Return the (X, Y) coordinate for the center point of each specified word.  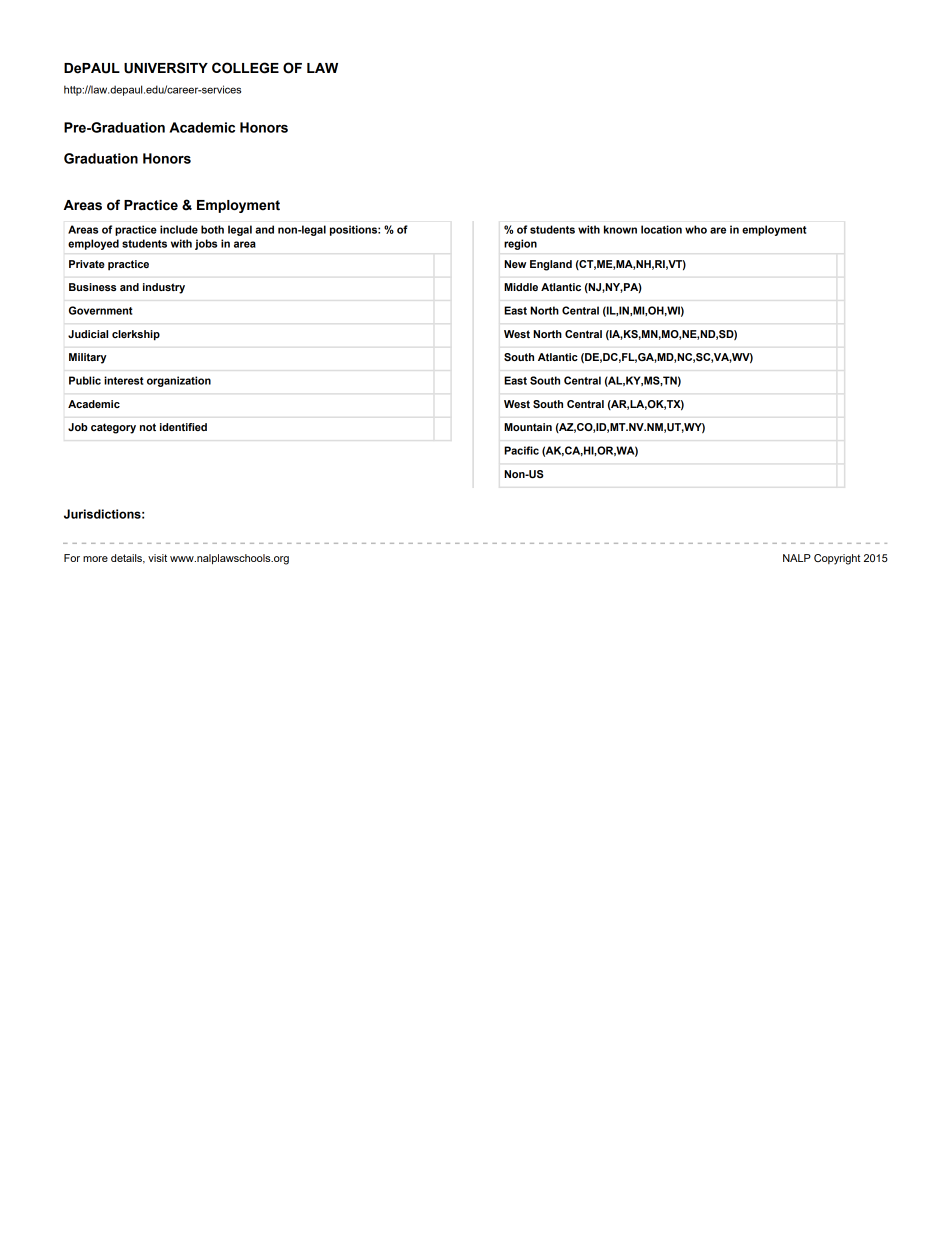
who (696, 229)
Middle (521, 287)
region (520, 244)
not (148, 427)
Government (101, 310)
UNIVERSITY (166, 68)
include (179, 229)
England (551, 265)
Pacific (521, 450)
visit (157, 558)
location (661, 229)
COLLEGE (245, 68)
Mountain (528, 427)
